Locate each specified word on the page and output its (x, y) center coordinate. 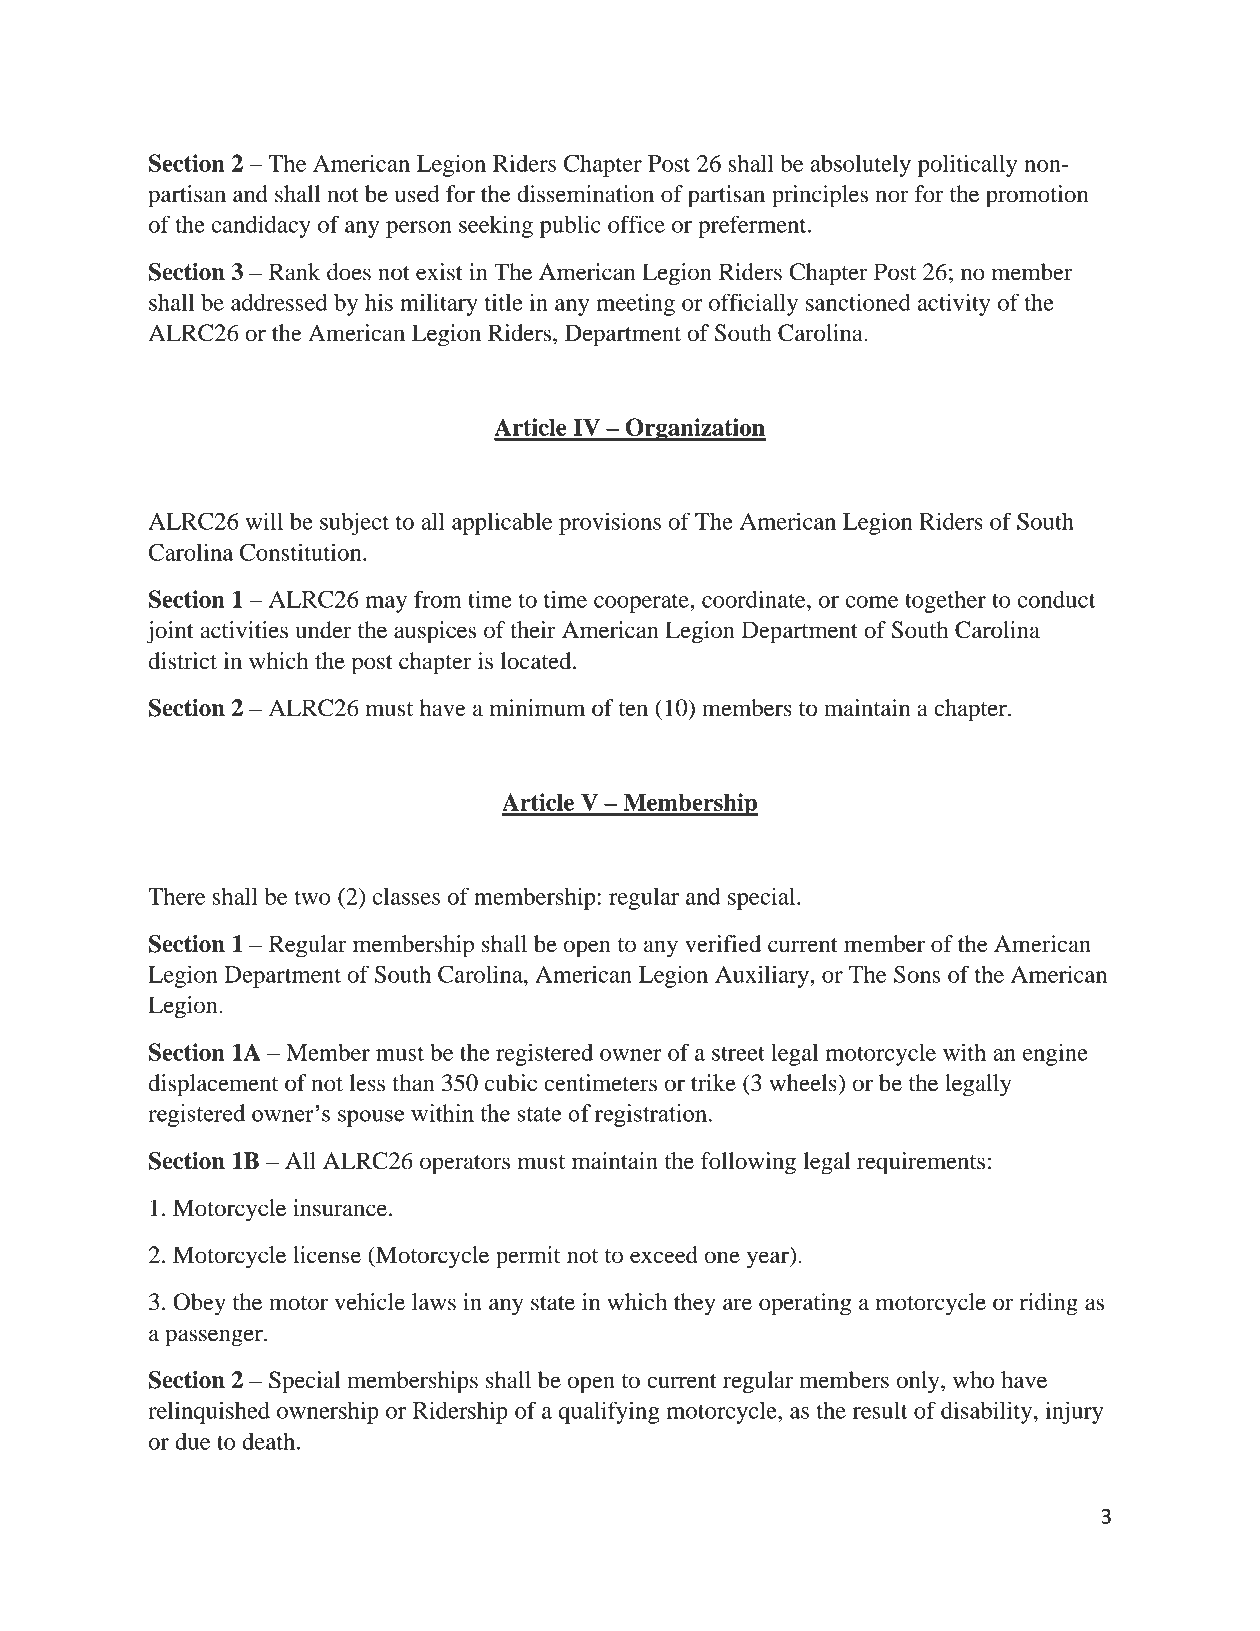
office (636, 224)
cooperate (642, 603)
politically (967, 165)
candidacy (261, 226)
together (945, 601)
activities (244, 630)
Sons (917, 974)
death (270, 1441)
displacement (214, 1085)
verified (723, 944)
